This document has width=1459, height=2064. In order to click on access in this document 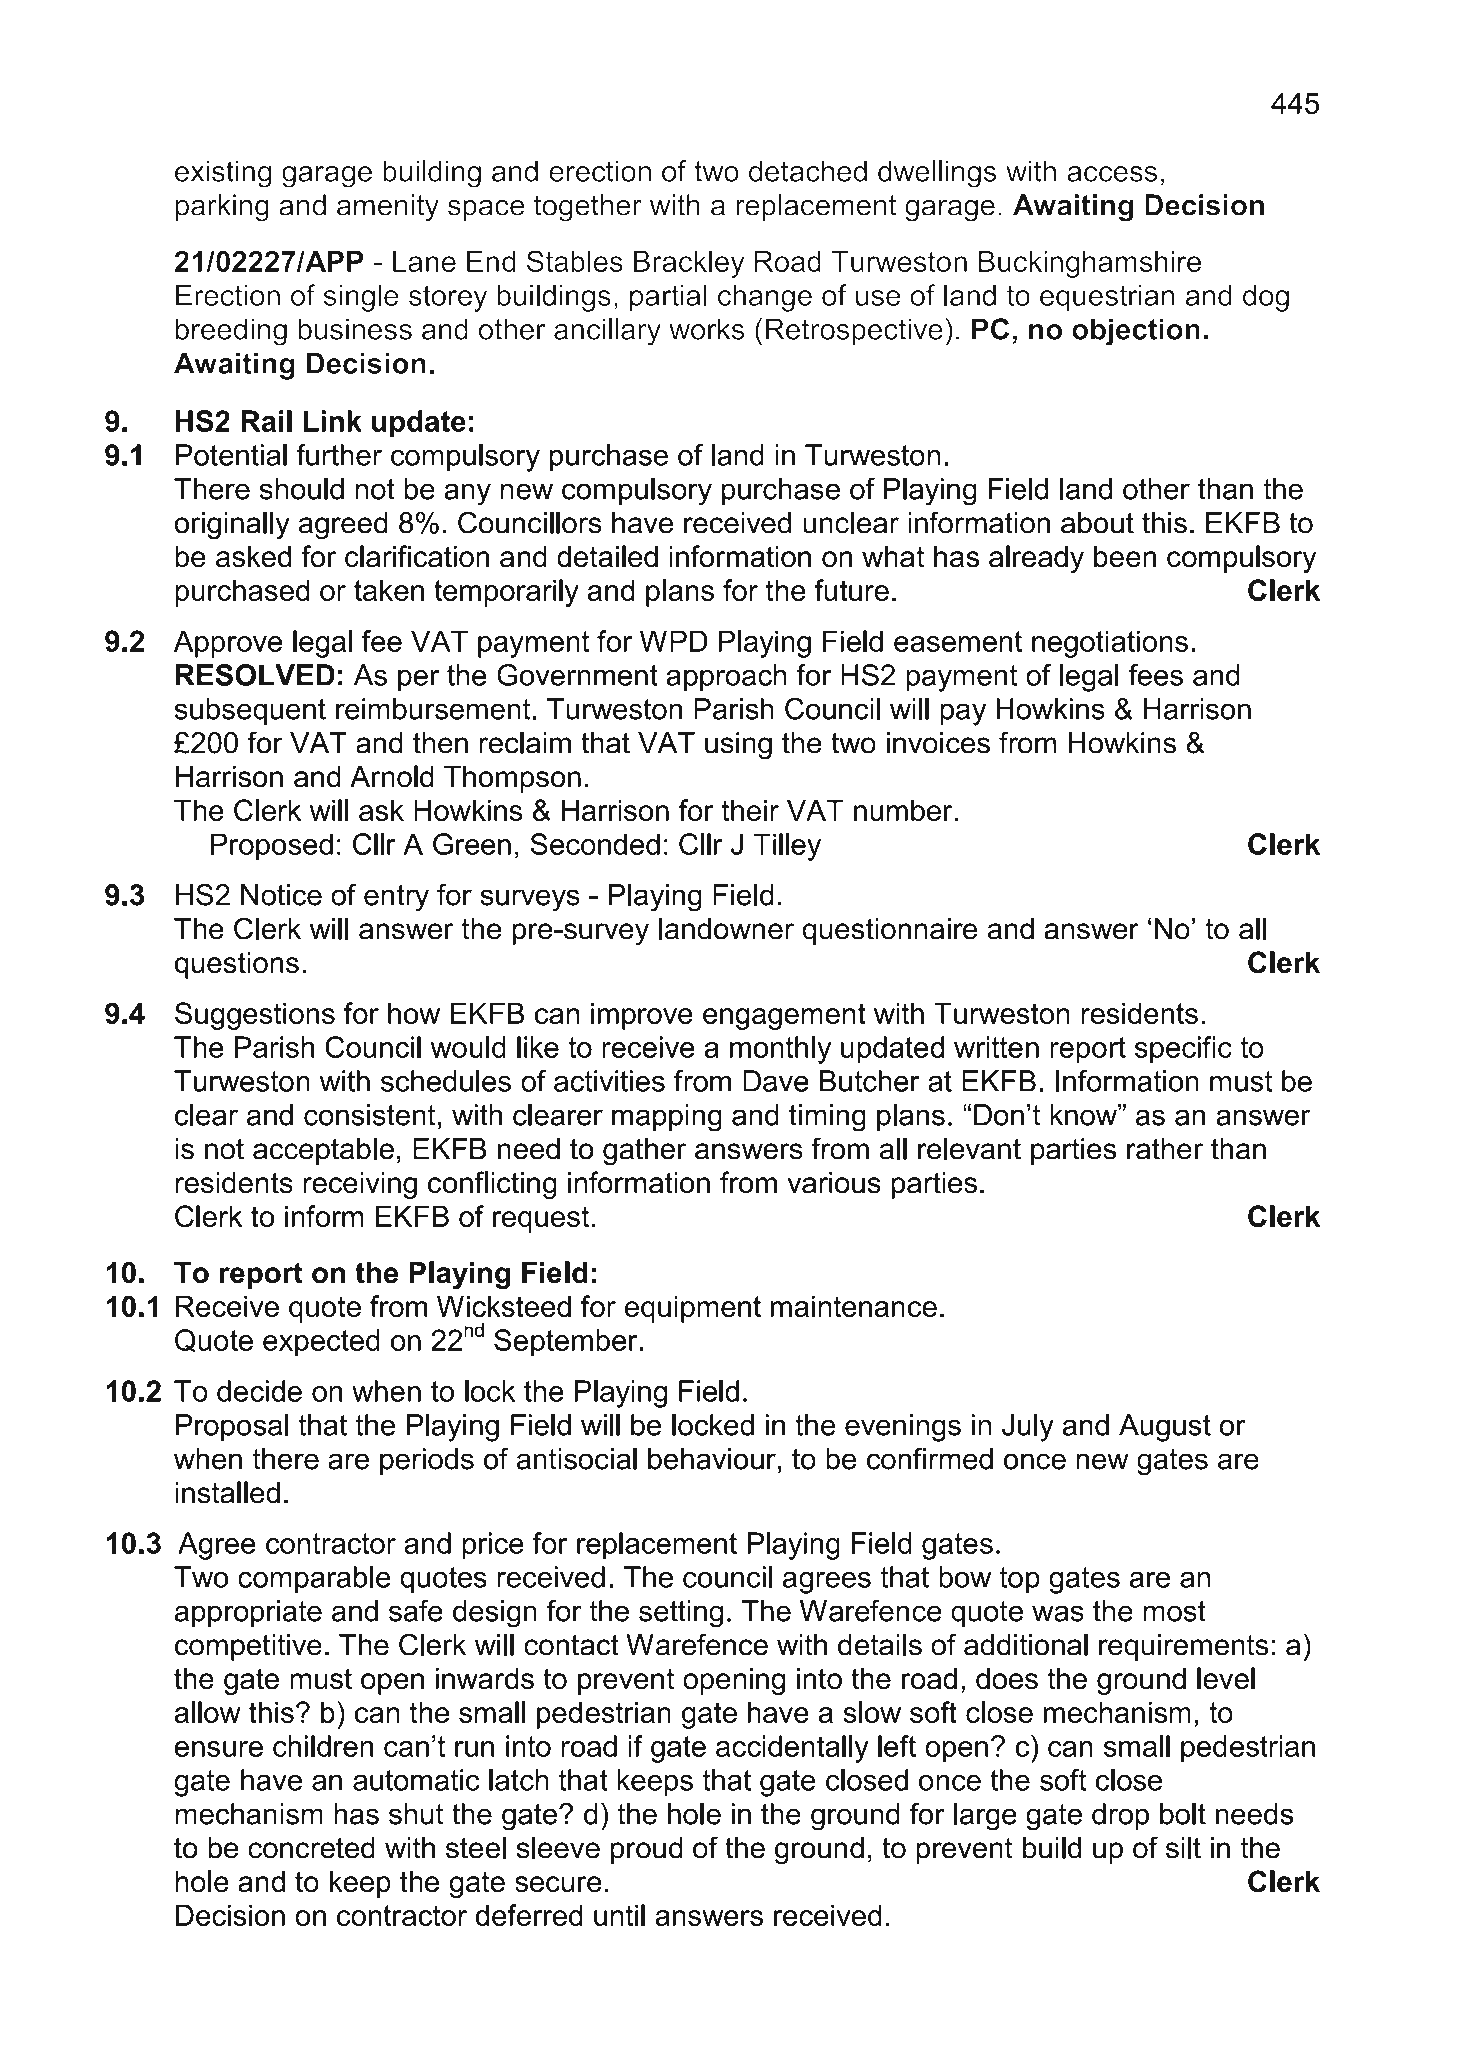, I will do `click(1112, 174)`.
